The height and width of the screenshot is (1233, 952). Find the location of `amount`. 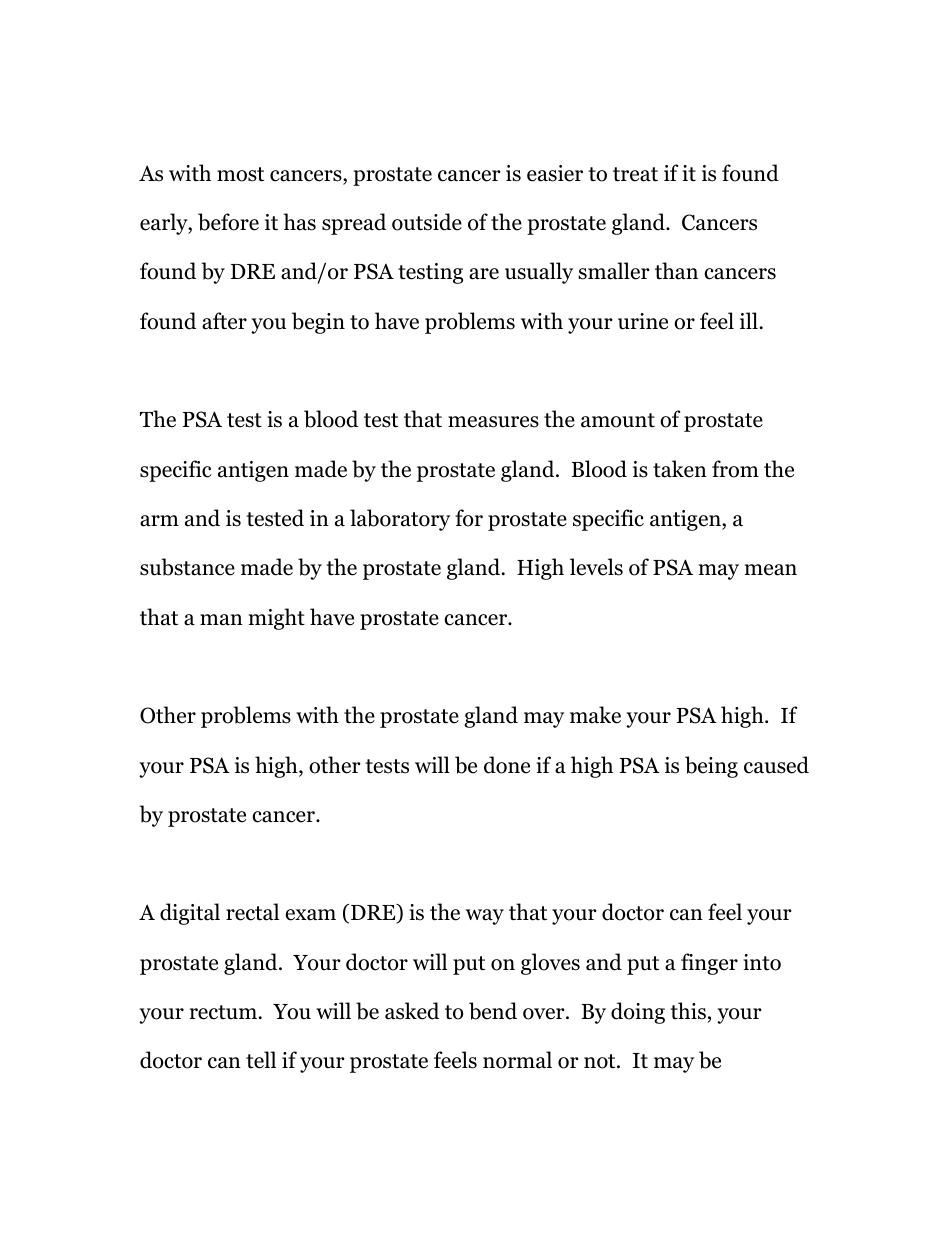

amount is located at coordinates (618, 420).
